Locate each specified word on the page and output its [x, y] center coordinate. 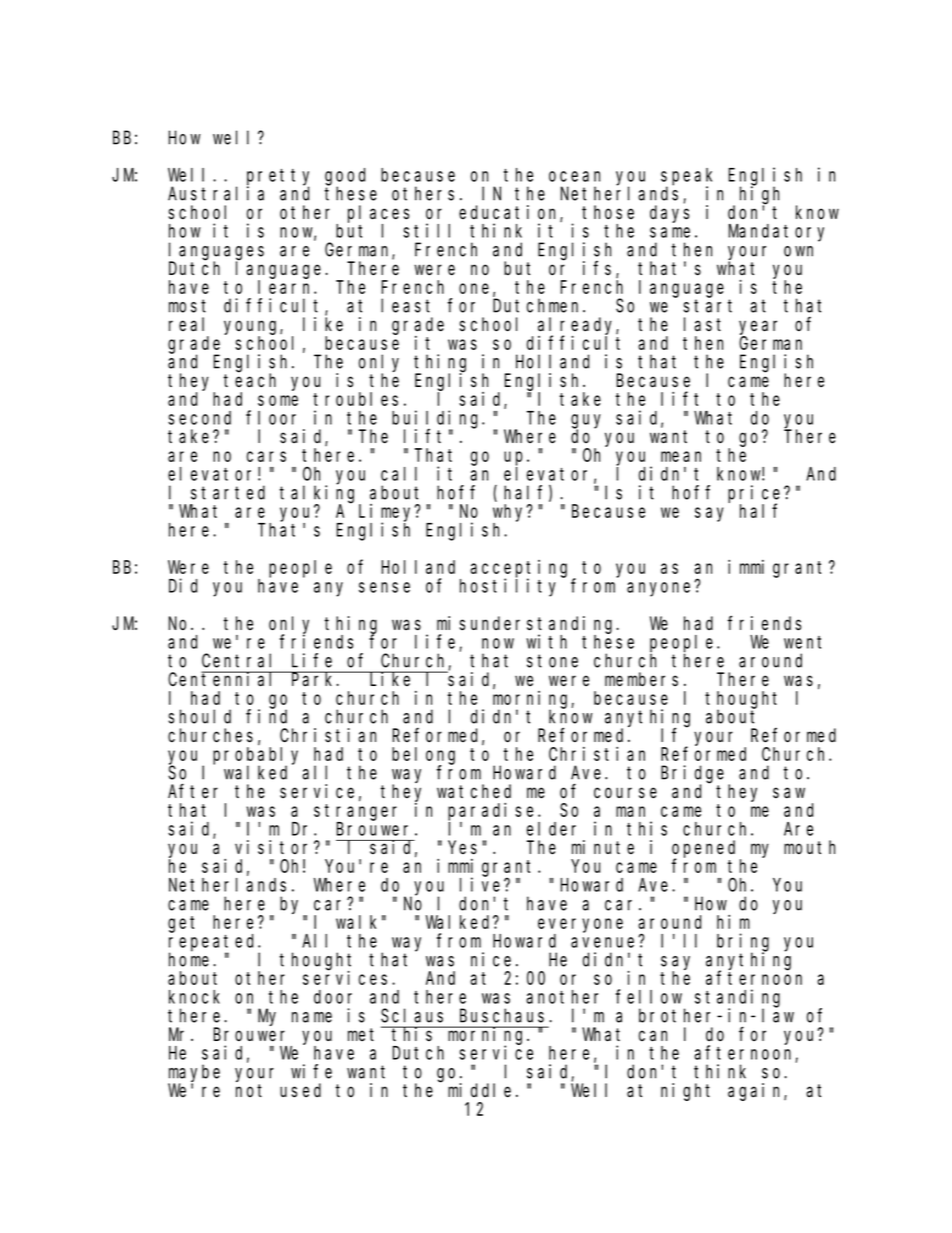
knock [194, 997]
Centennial [224, 679]
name [312, 1017]
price [756, 495]
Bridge [692, 775]
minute [603, 847]
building [437, 420]
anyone [661, 589]
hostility [508, 587]
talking [320, 495]
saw [789, 793]
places [378, 214]
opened [706, 850]
